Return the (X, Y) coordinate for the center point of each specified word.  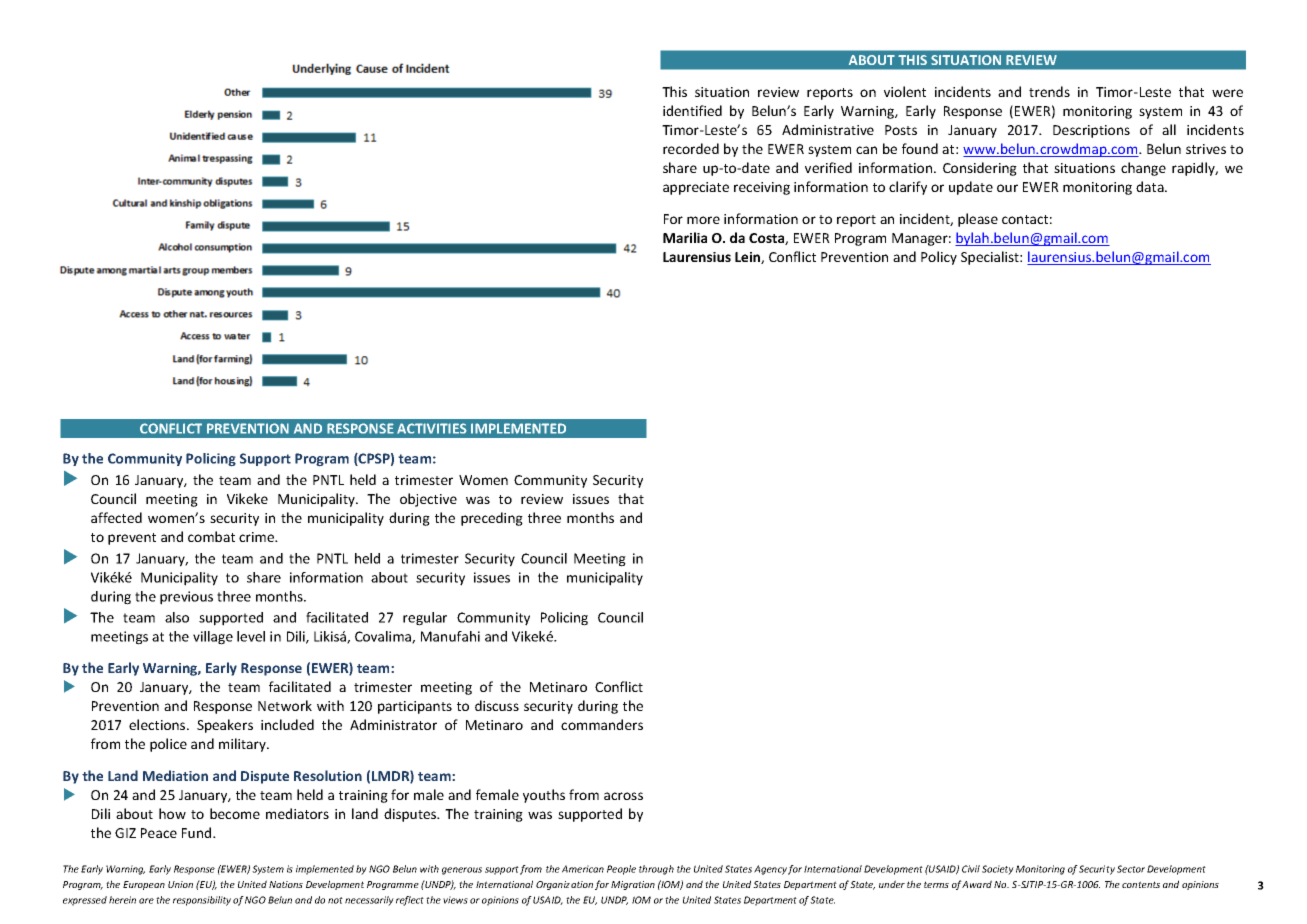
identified (692, 110)
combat (211, 536)
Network (285, 705)
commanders (602, 724)
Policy (939, 258)
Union (180, 884)
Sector (1131, 869)
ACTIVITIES (432, 428)
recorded (691, 148)
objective (428, 500)
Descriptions (1091, 131)
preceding (492, 519)
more (703, 220)
